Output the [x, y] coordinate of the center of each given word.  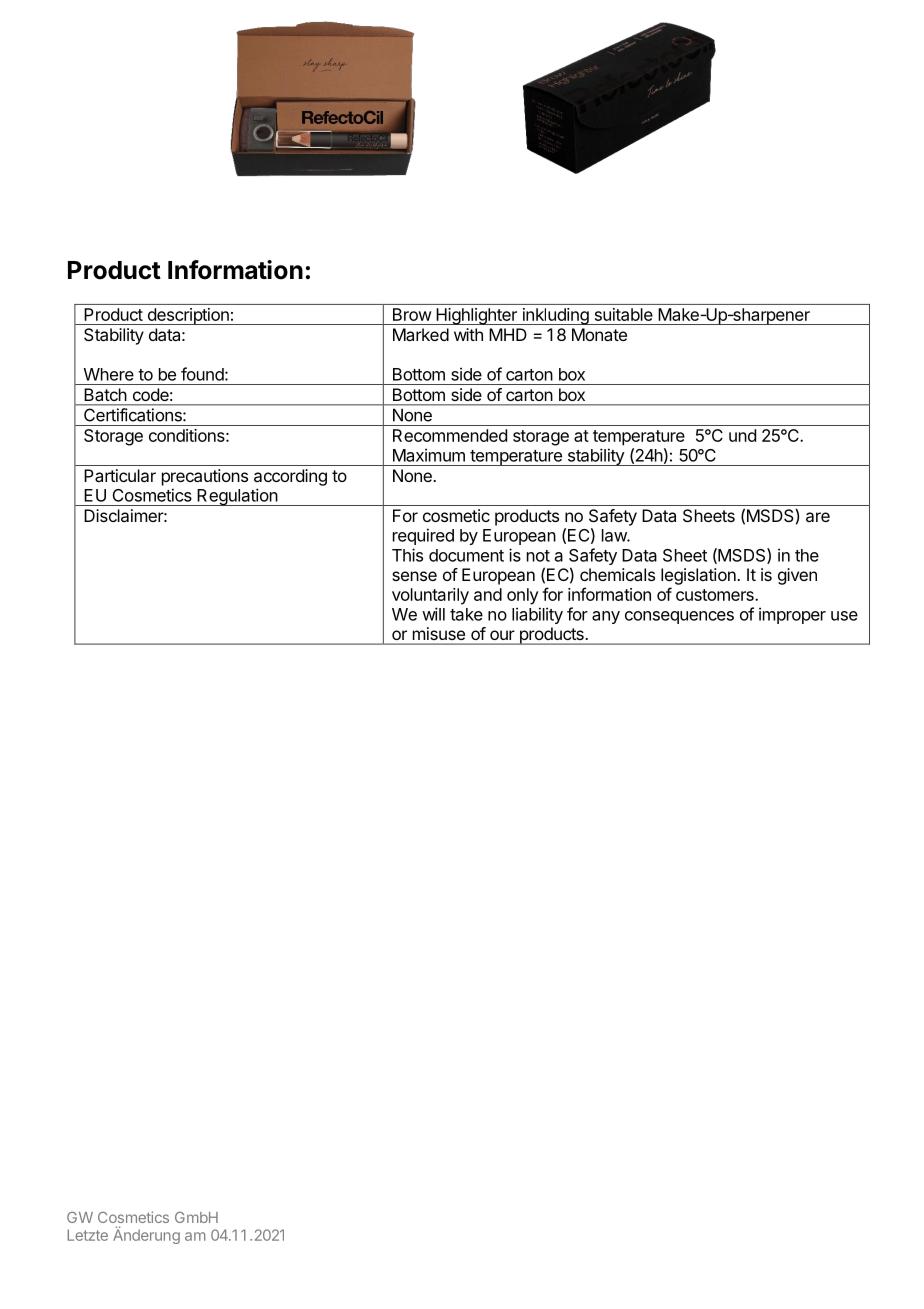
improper [792, 615]
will [433, 614]
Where [109, 374]
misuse [439, 633]
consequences [679, 617]
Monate [599, 334]
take [466, 614]
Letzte [87, 1235]
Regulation [237, 497]
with [468, 334]
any [606, 617]
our [502, 635]
